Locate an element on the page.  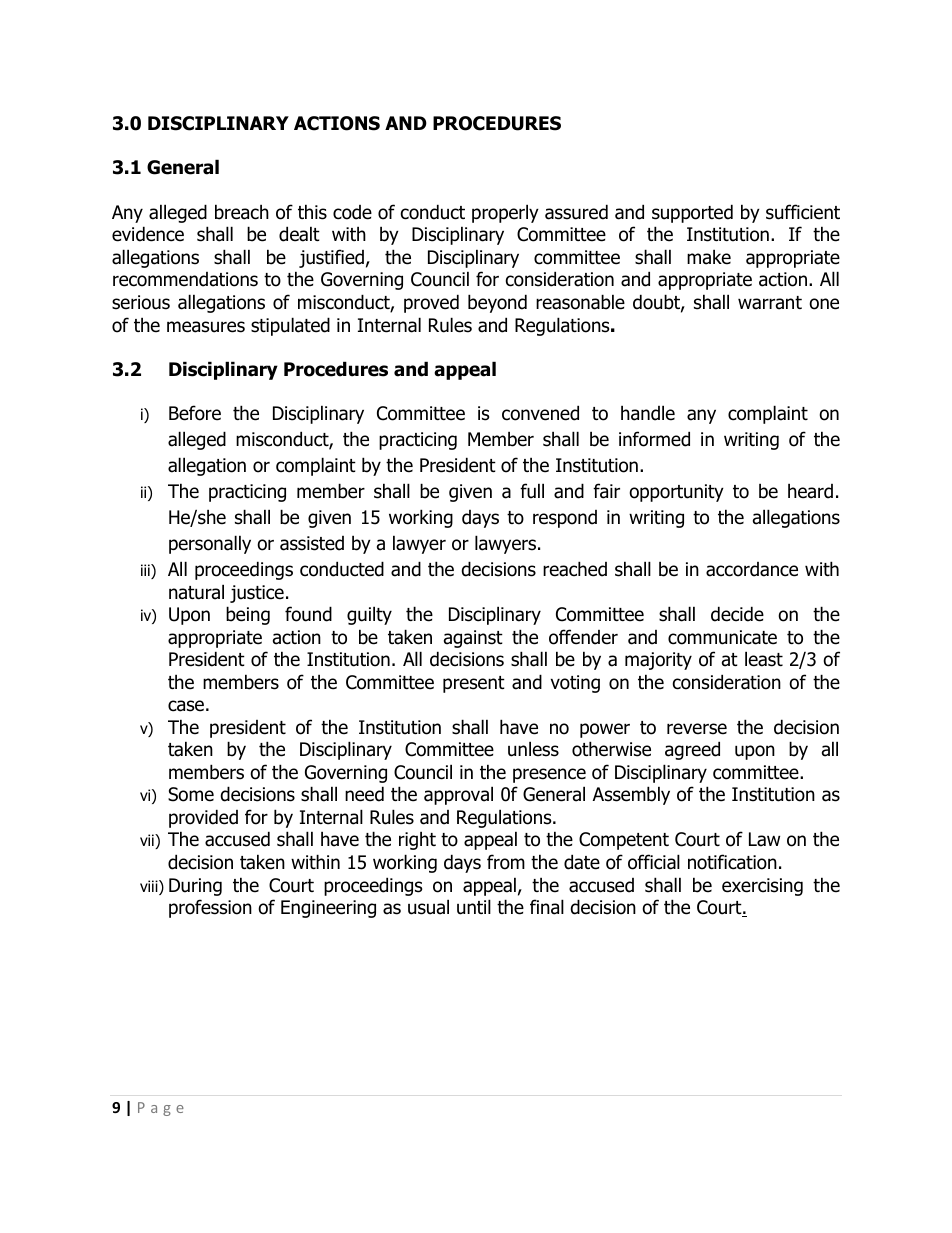
During is located at coordinates (195, 887).
